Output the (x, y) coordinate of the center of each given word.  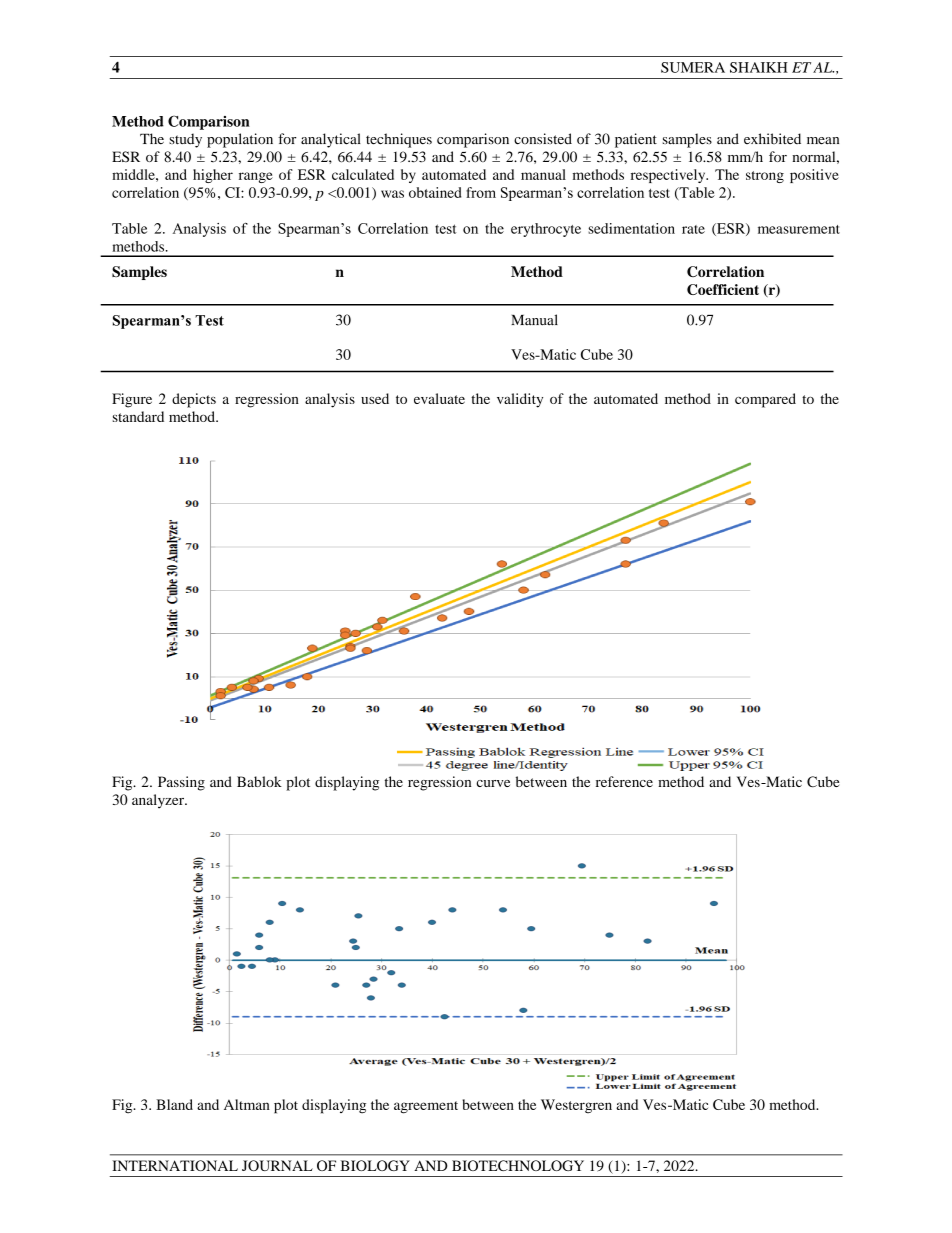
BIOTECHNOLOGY (518, 1165)
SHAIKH (759, 67)
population (240, 140)
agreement (426, 1107)
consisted (543, 139)
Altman (247, 1104)
